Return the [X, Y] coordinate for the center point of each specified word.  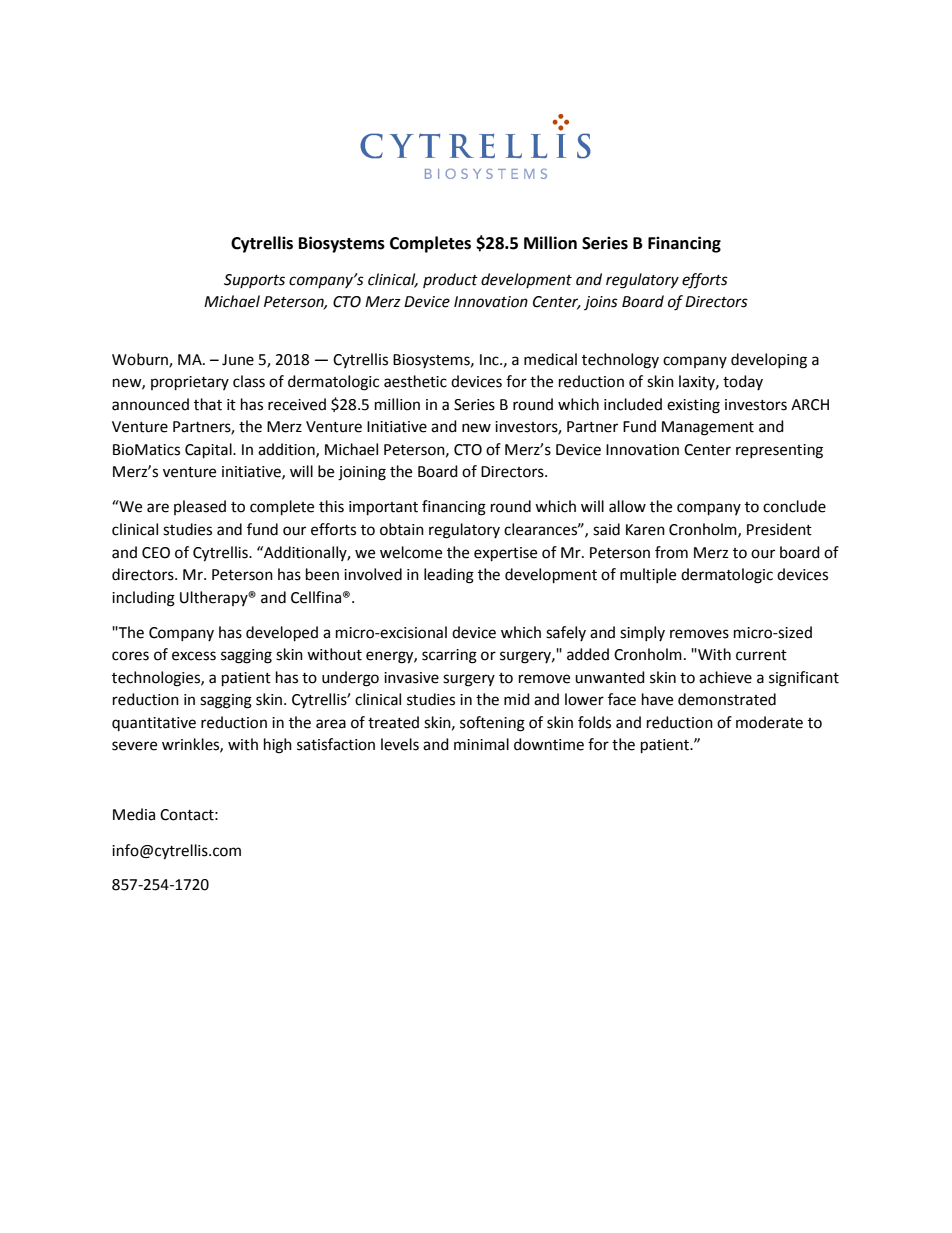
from [671, 552]
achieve [725, 677]
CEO [156, 553]
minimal [481, 744]
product [450, 280]
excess [194, 656]
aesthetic [415, 381]
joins [601, 303]
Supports [254, 281]
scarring [449, 656]
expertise [505, 554]
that [208, 404]
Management [708, 428]
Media [134, 814]
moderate [769, 722]
